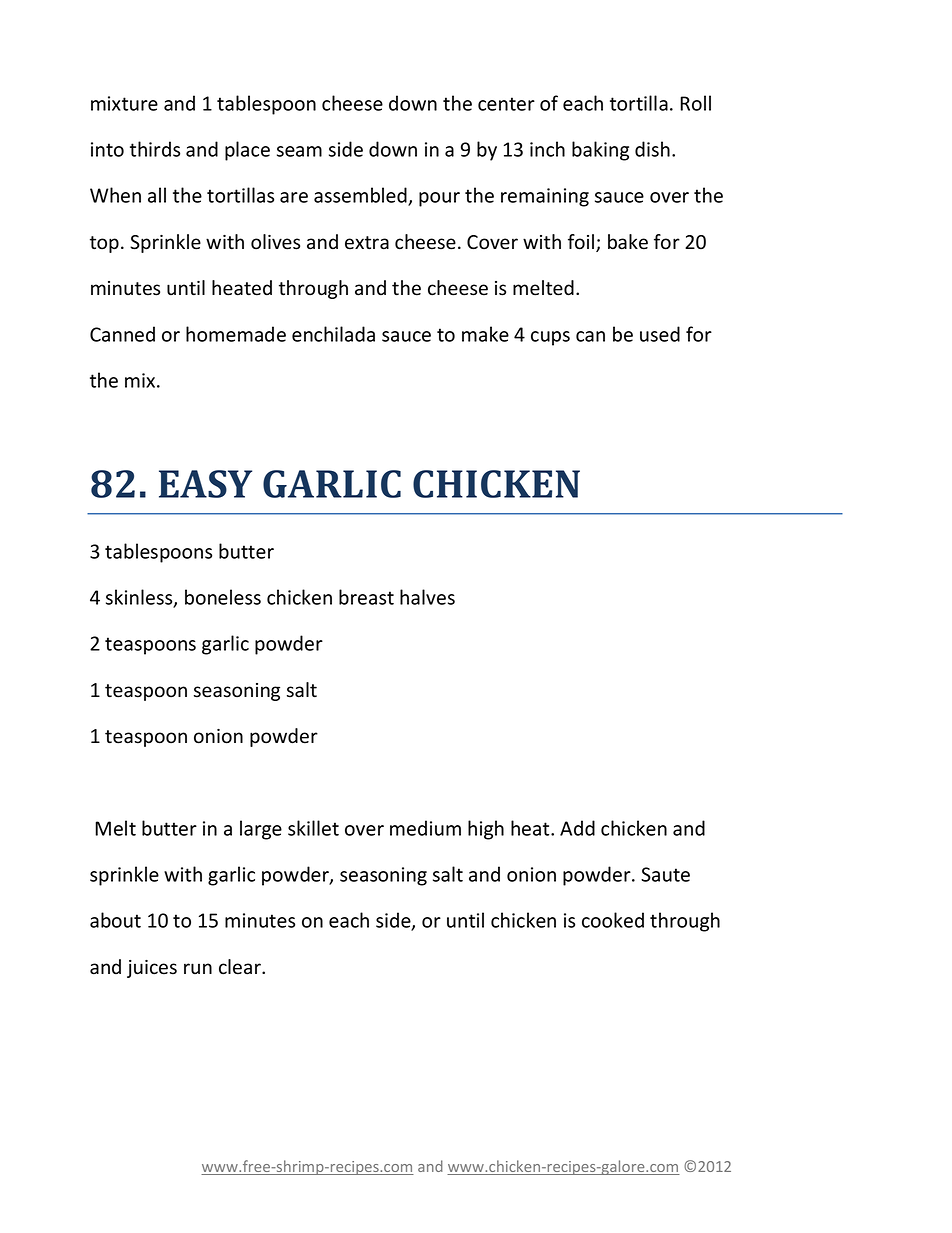 The height and width of the screenshot is (1233, 952). I want to click on cooked, so click(613, 920).
